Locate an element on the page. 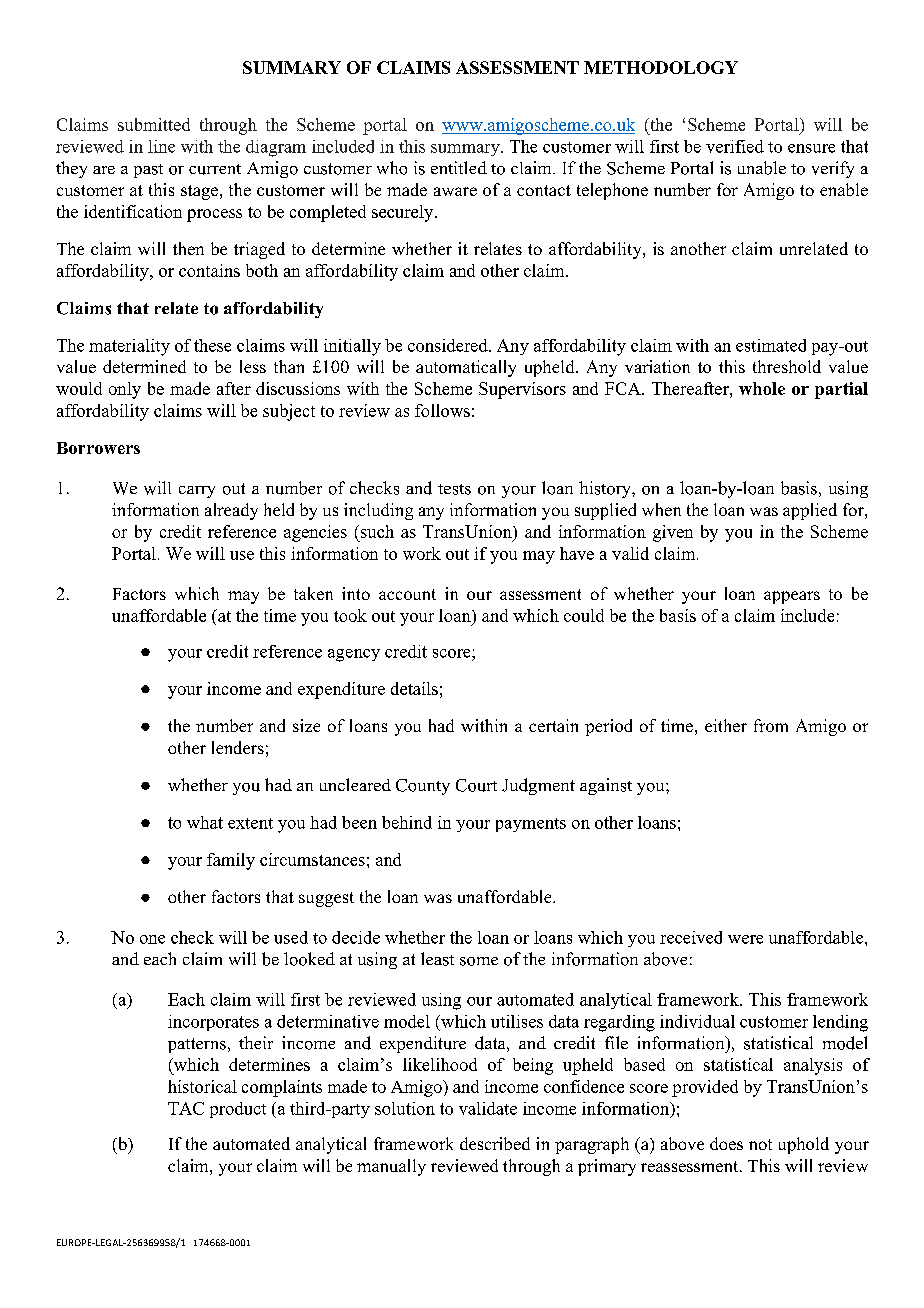 Image resolution: width=924 pixels, height=1308 pixels. entitled is located at coordinates (459, 167).
